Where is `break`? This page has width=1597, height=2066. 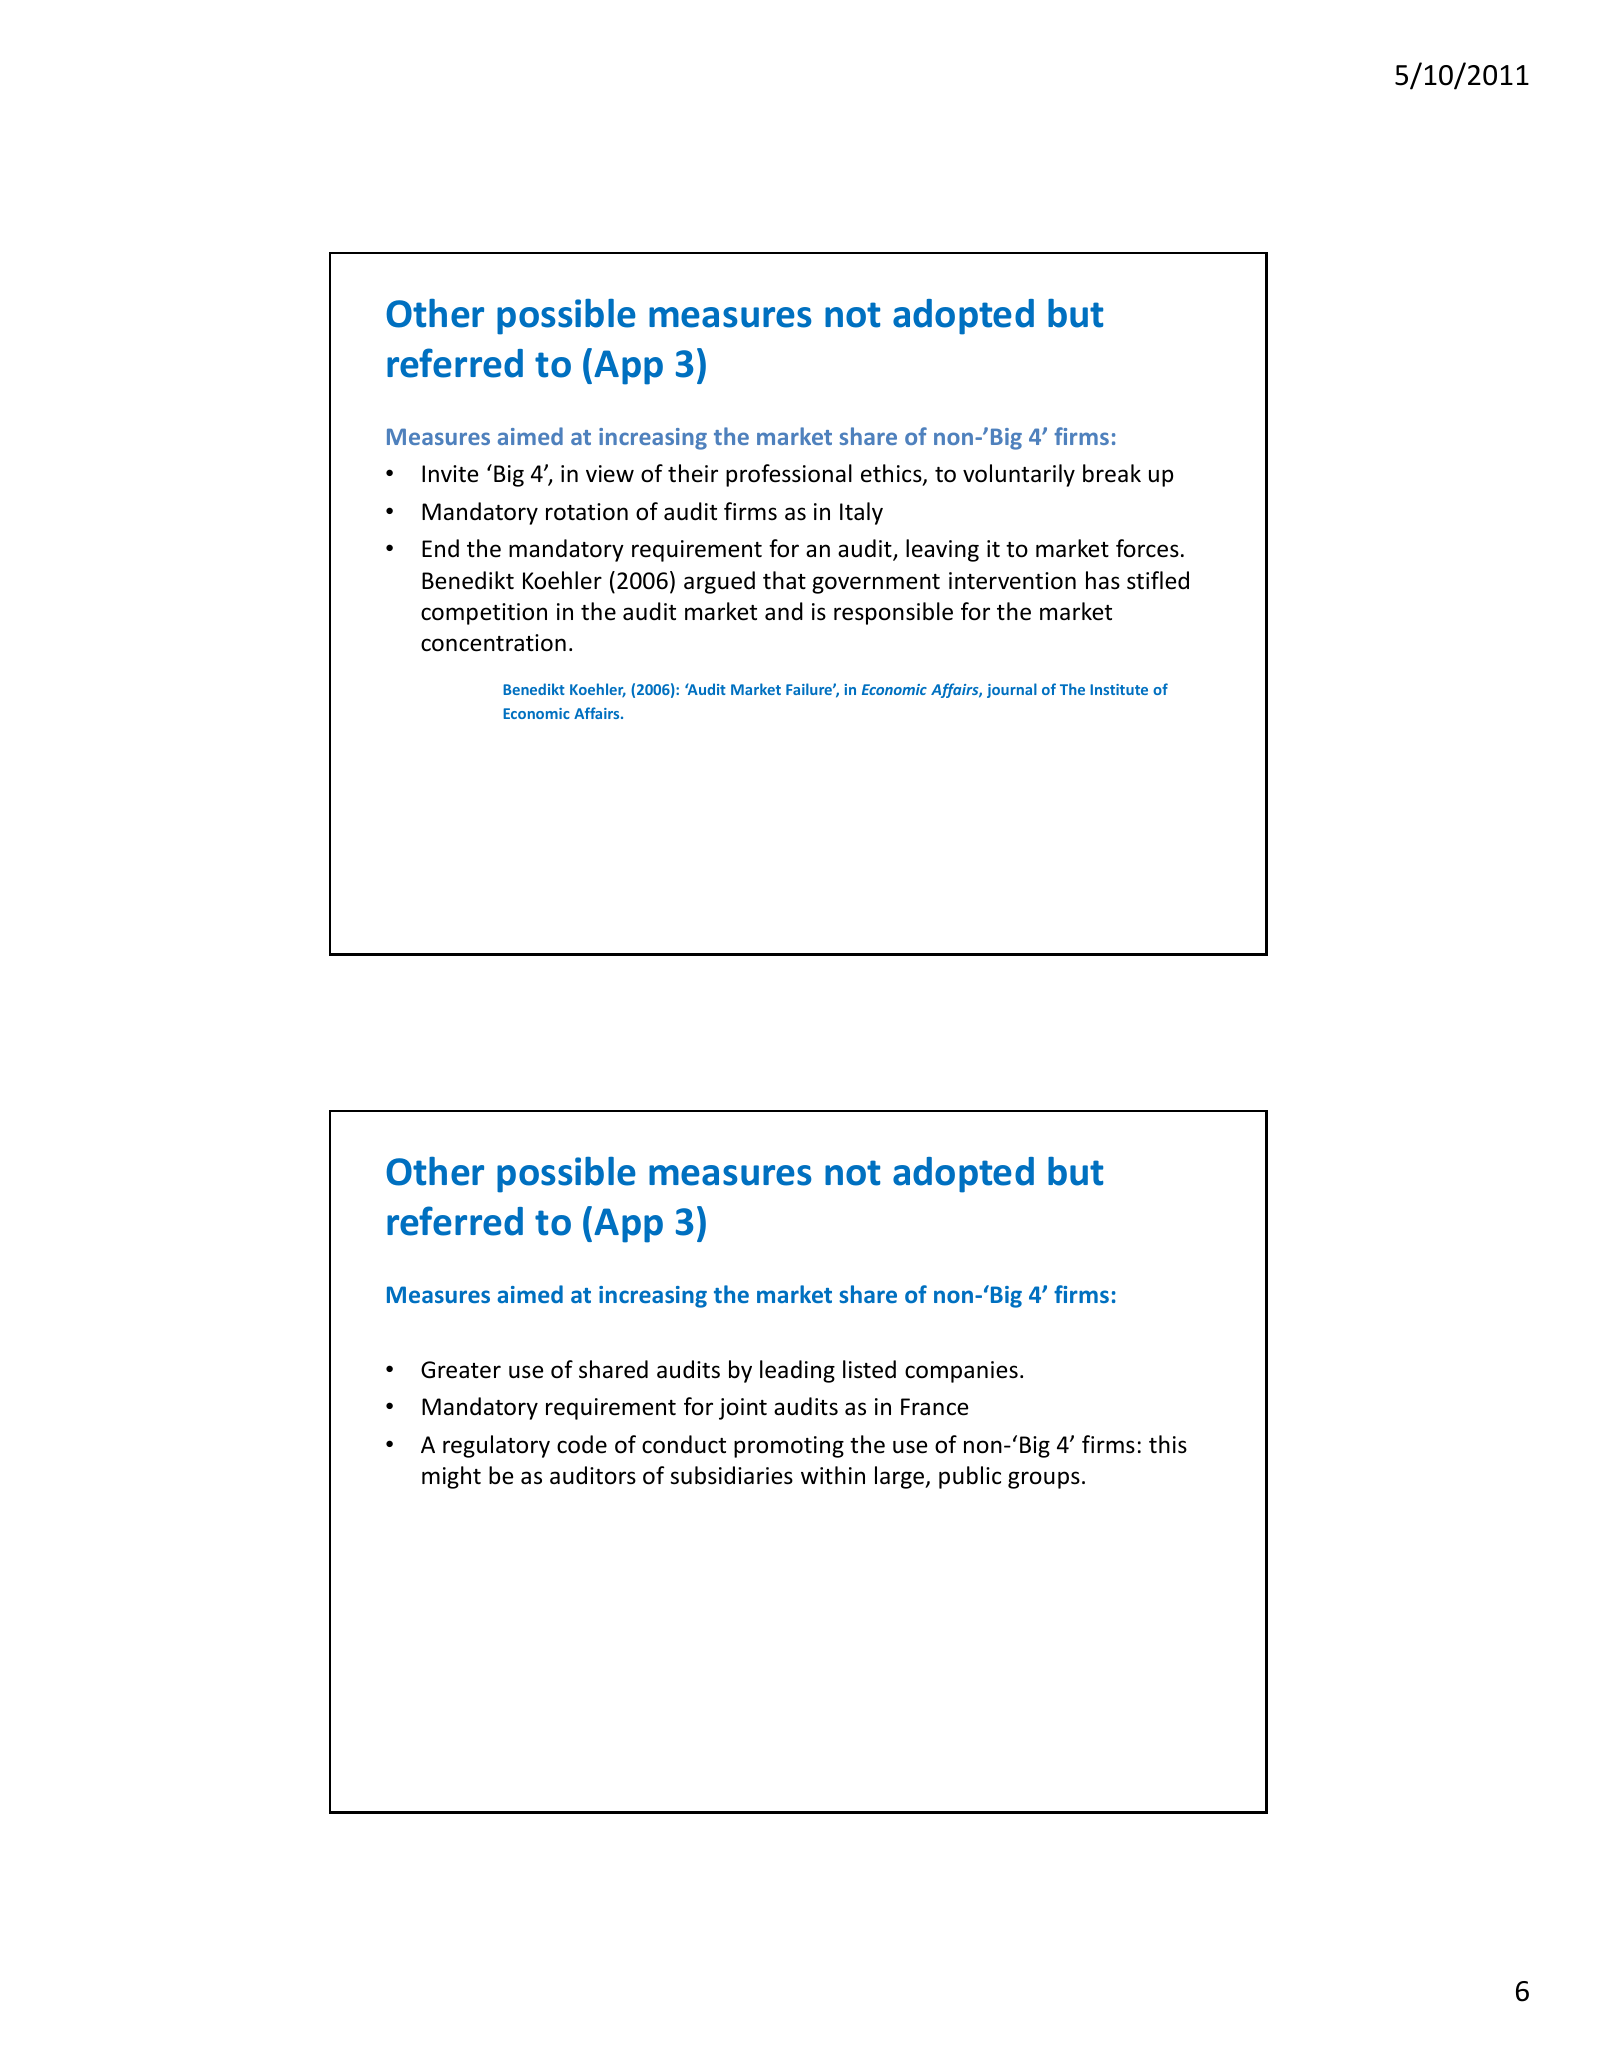
break is located at coordinates (1112, 473).
